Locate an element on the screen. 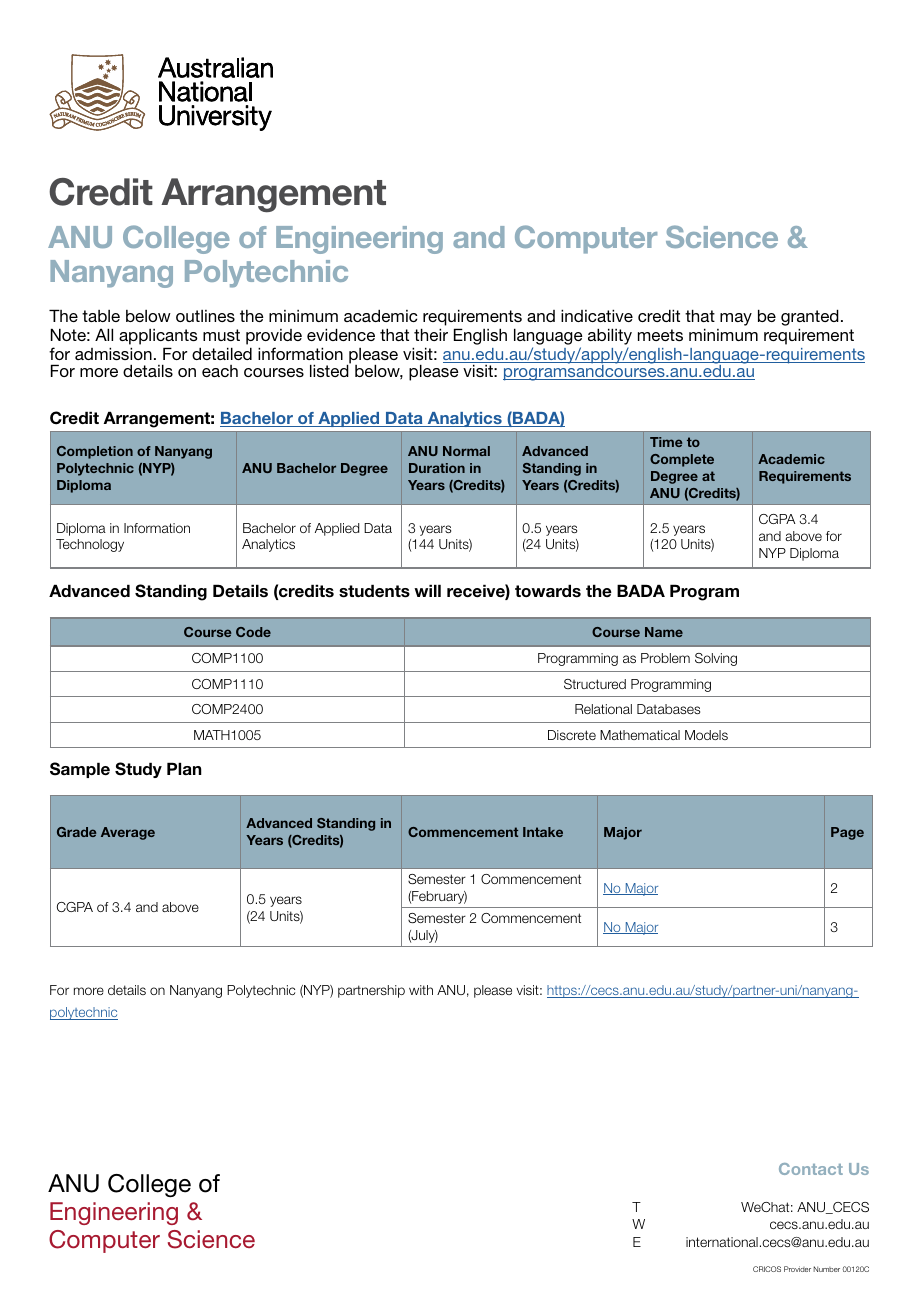 The image size is (924, 1308). with is located at coordinates (421, 990).
